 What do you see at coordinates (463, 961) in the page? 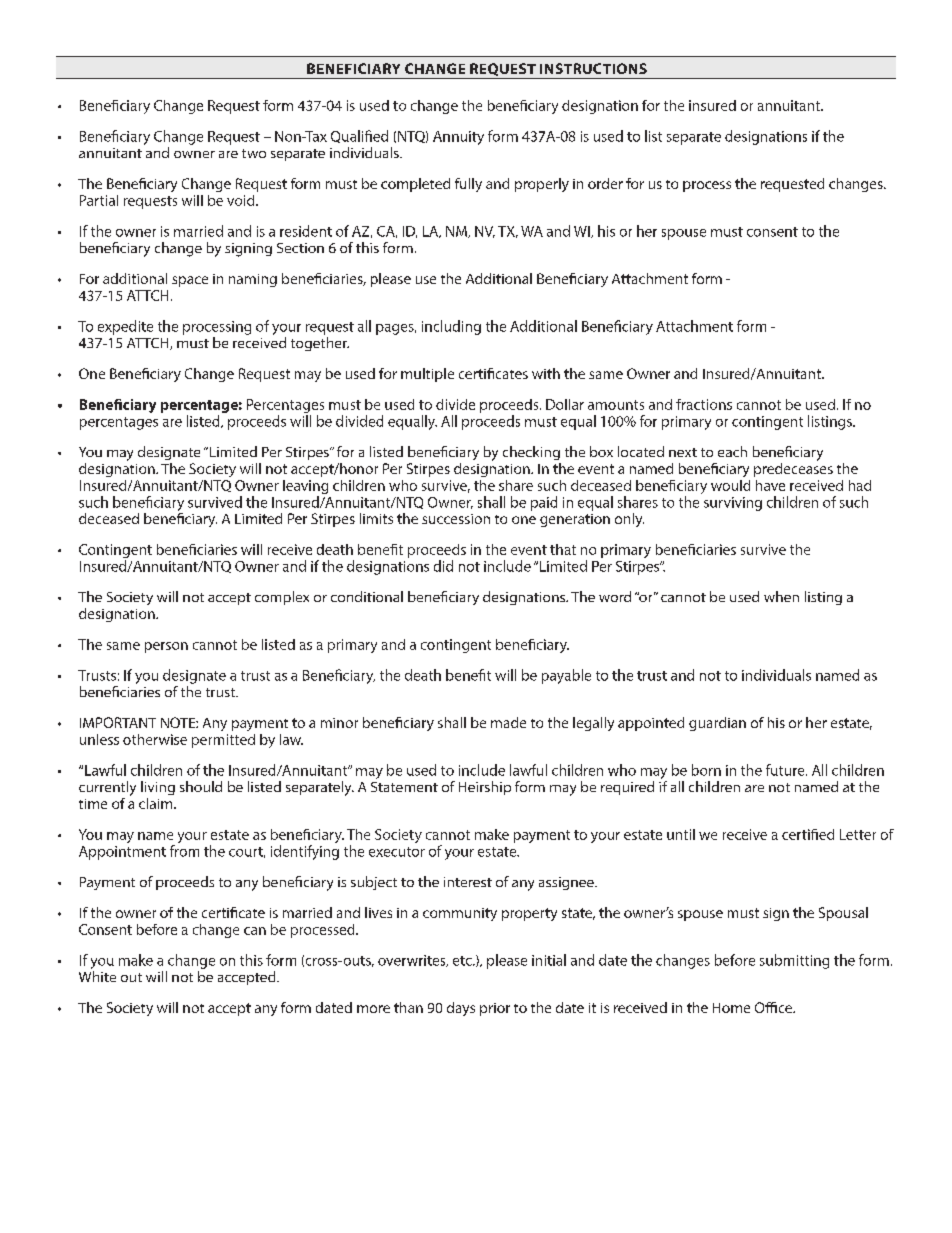
I see `etc` at bounding box center [463, 961].
